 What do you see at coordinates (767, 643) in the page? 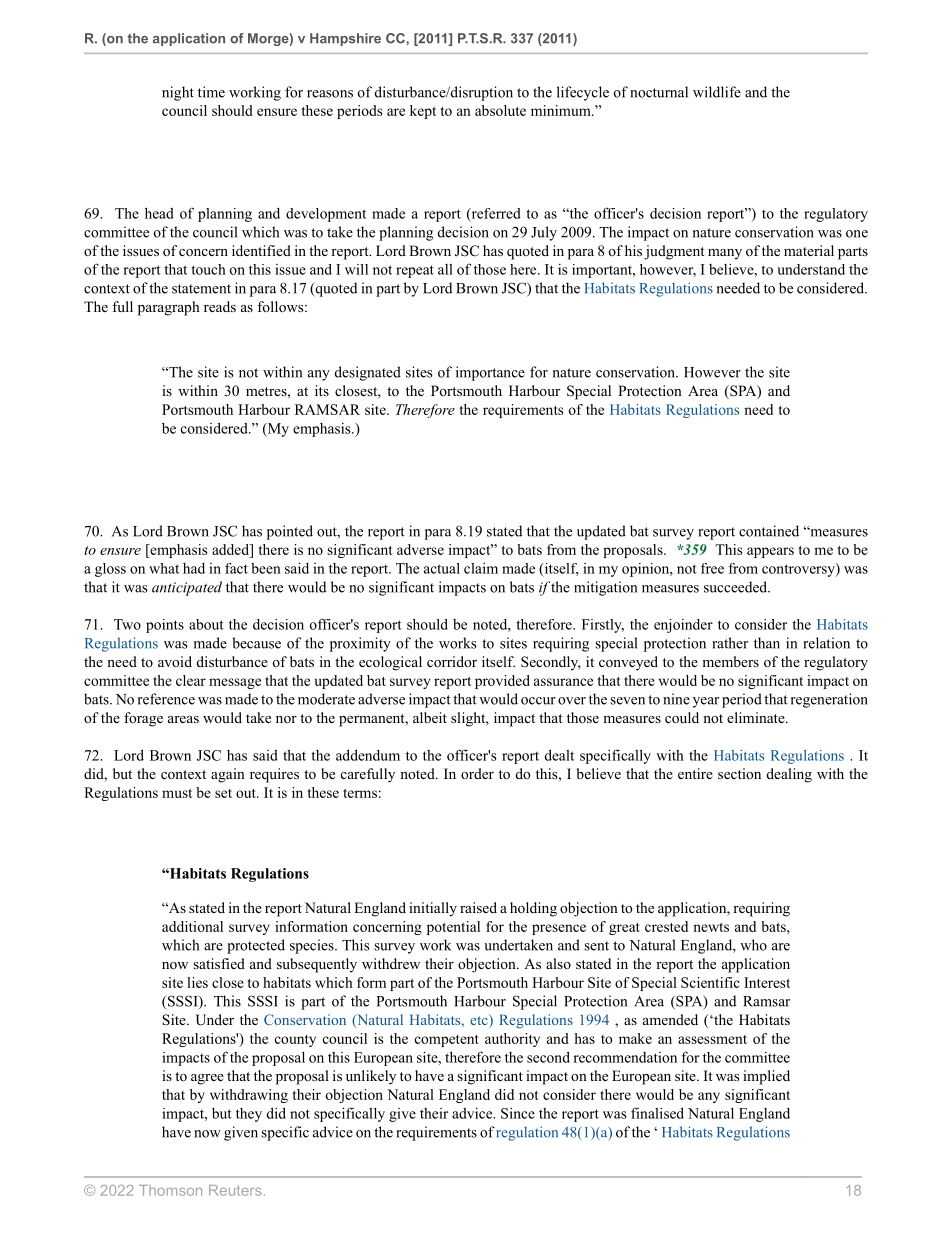
I see `than` at bounding box center [767, 643].
